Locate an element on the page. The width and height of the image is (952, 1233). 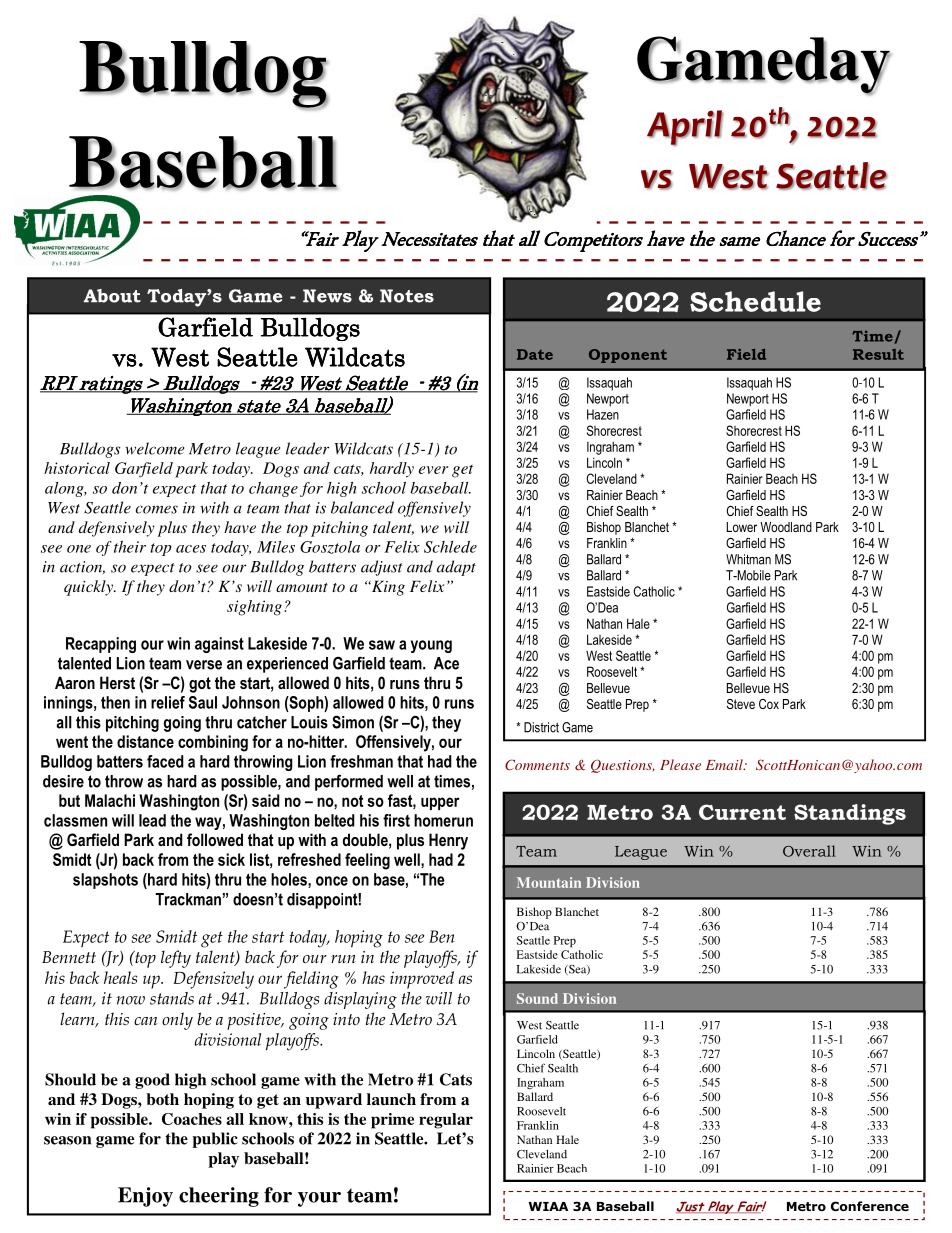
Overall is located at coordinates (809, 851).
